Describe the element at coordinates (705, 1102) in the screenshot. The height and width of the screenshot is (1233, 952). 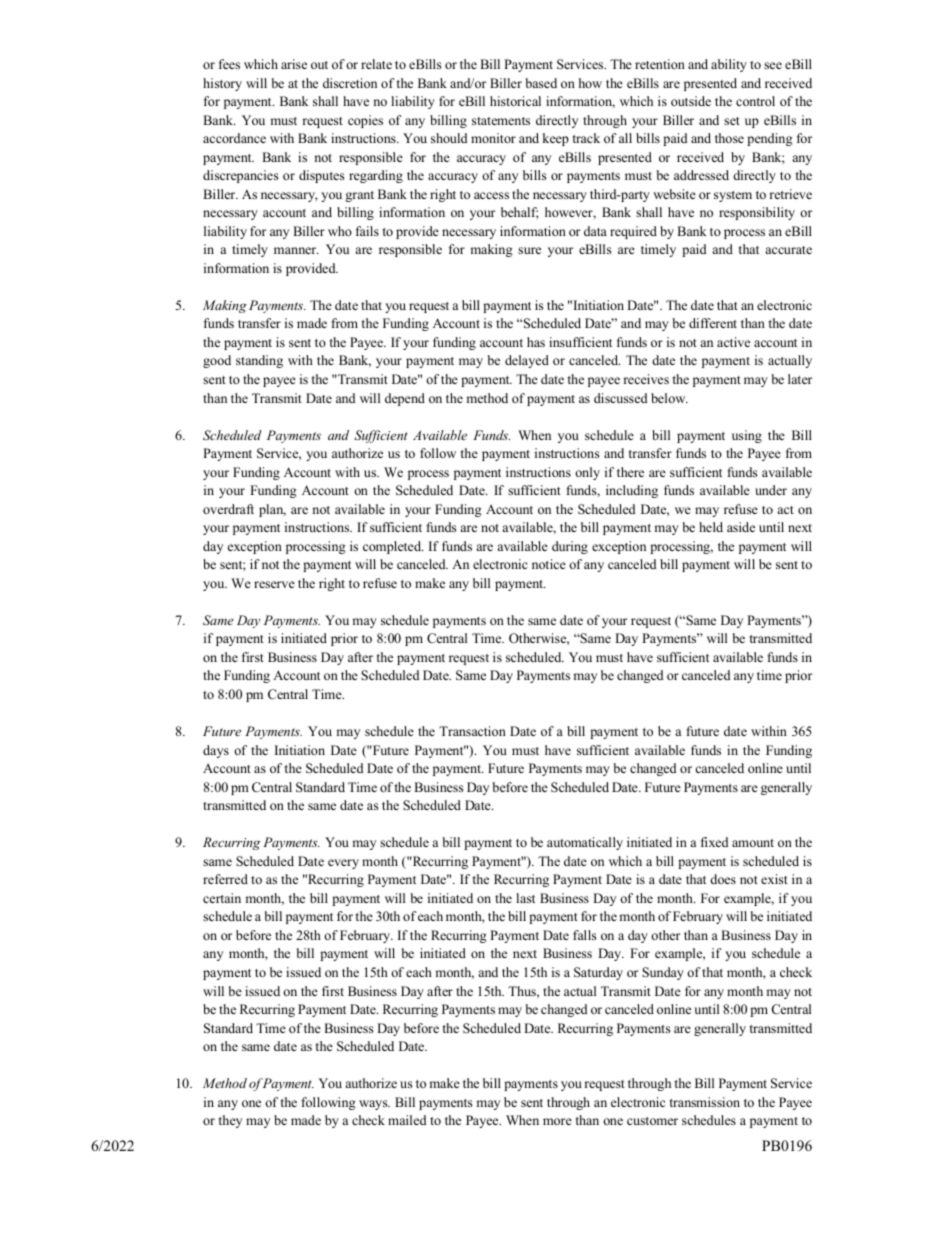
I see `transmission` at that location.
